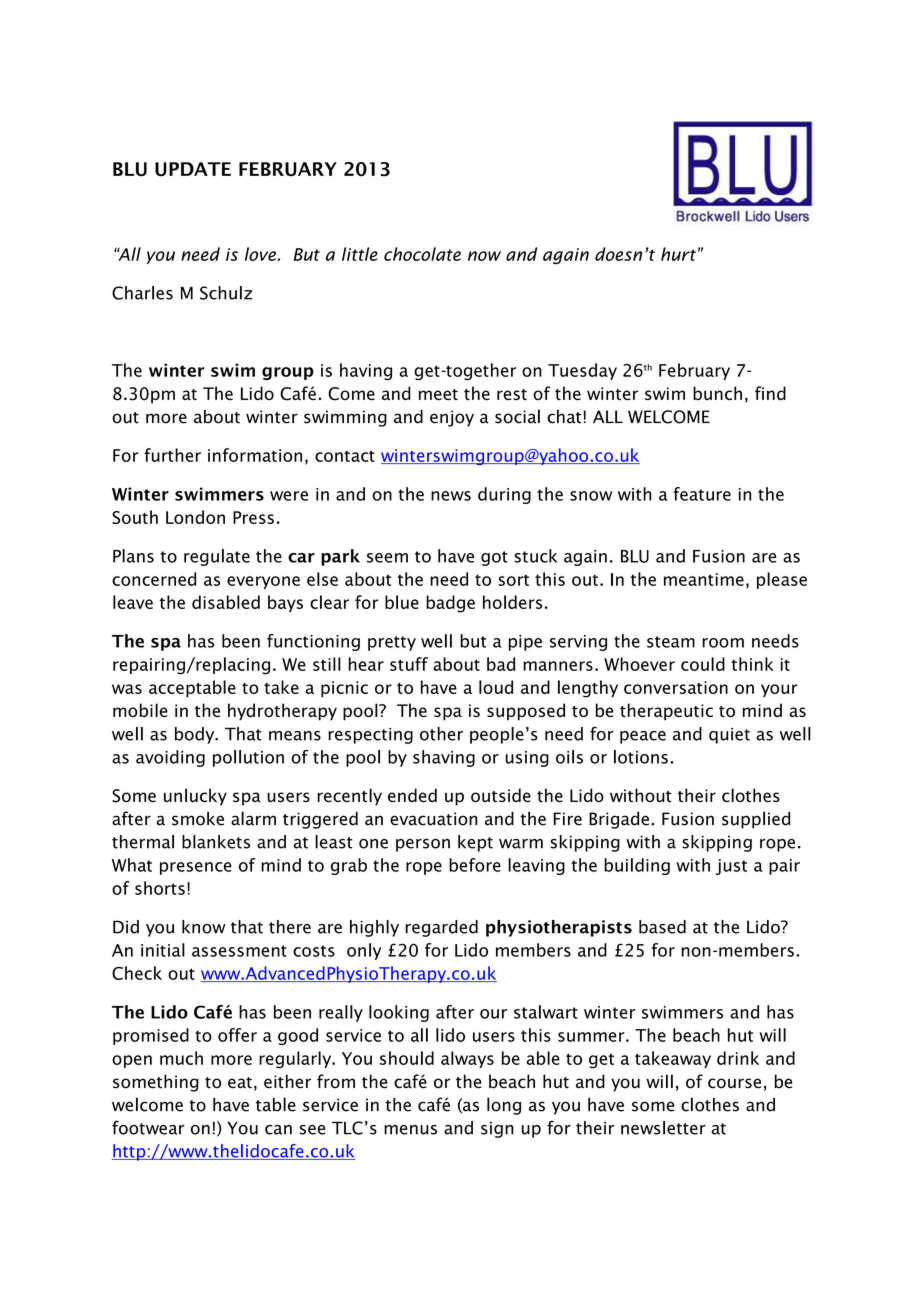  I want to click on supplied, so click(756, 820).
